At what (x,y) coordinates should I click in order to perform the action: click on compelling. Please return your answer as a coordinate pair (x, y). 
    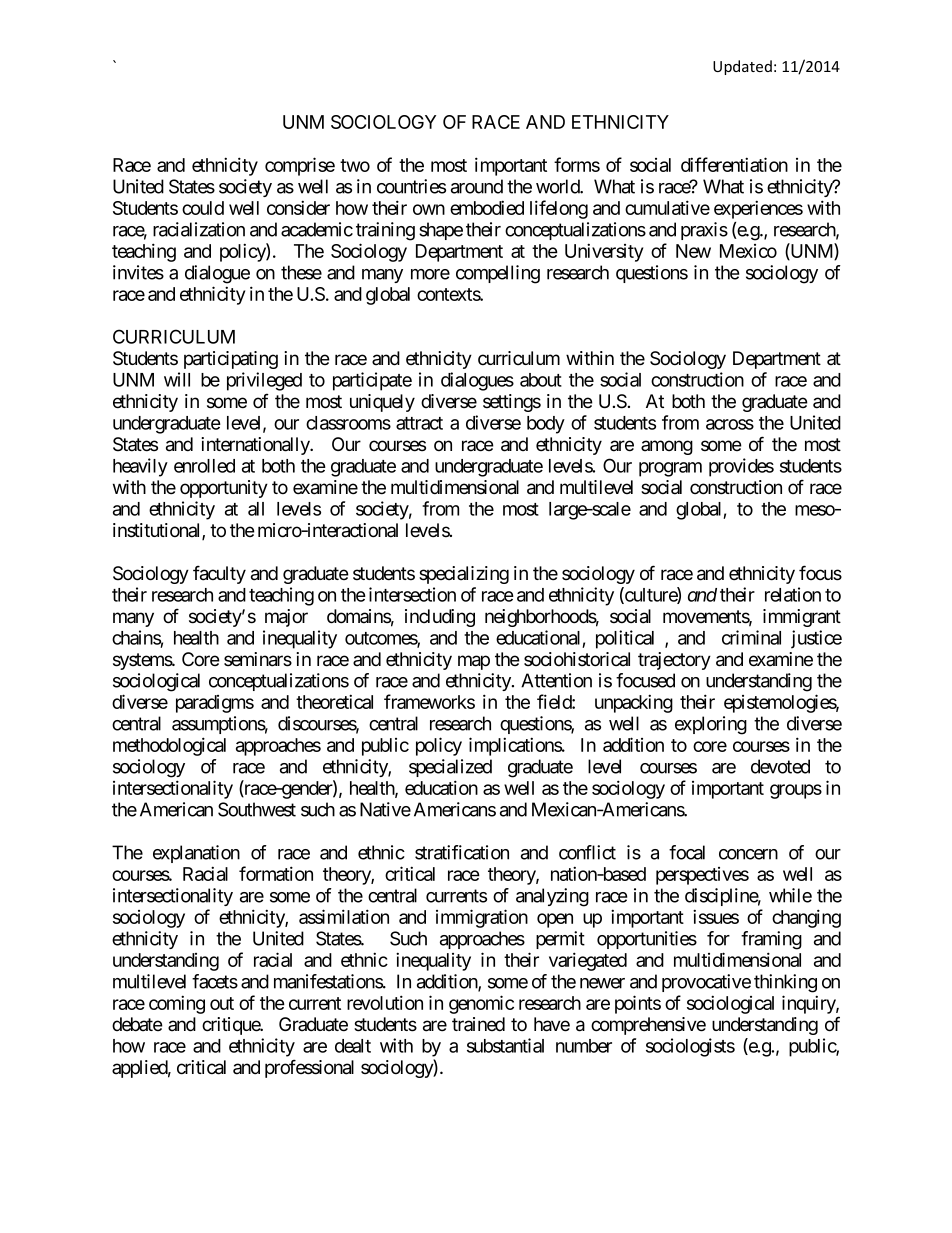
    Looking at the image, I should click on (498, 274).
